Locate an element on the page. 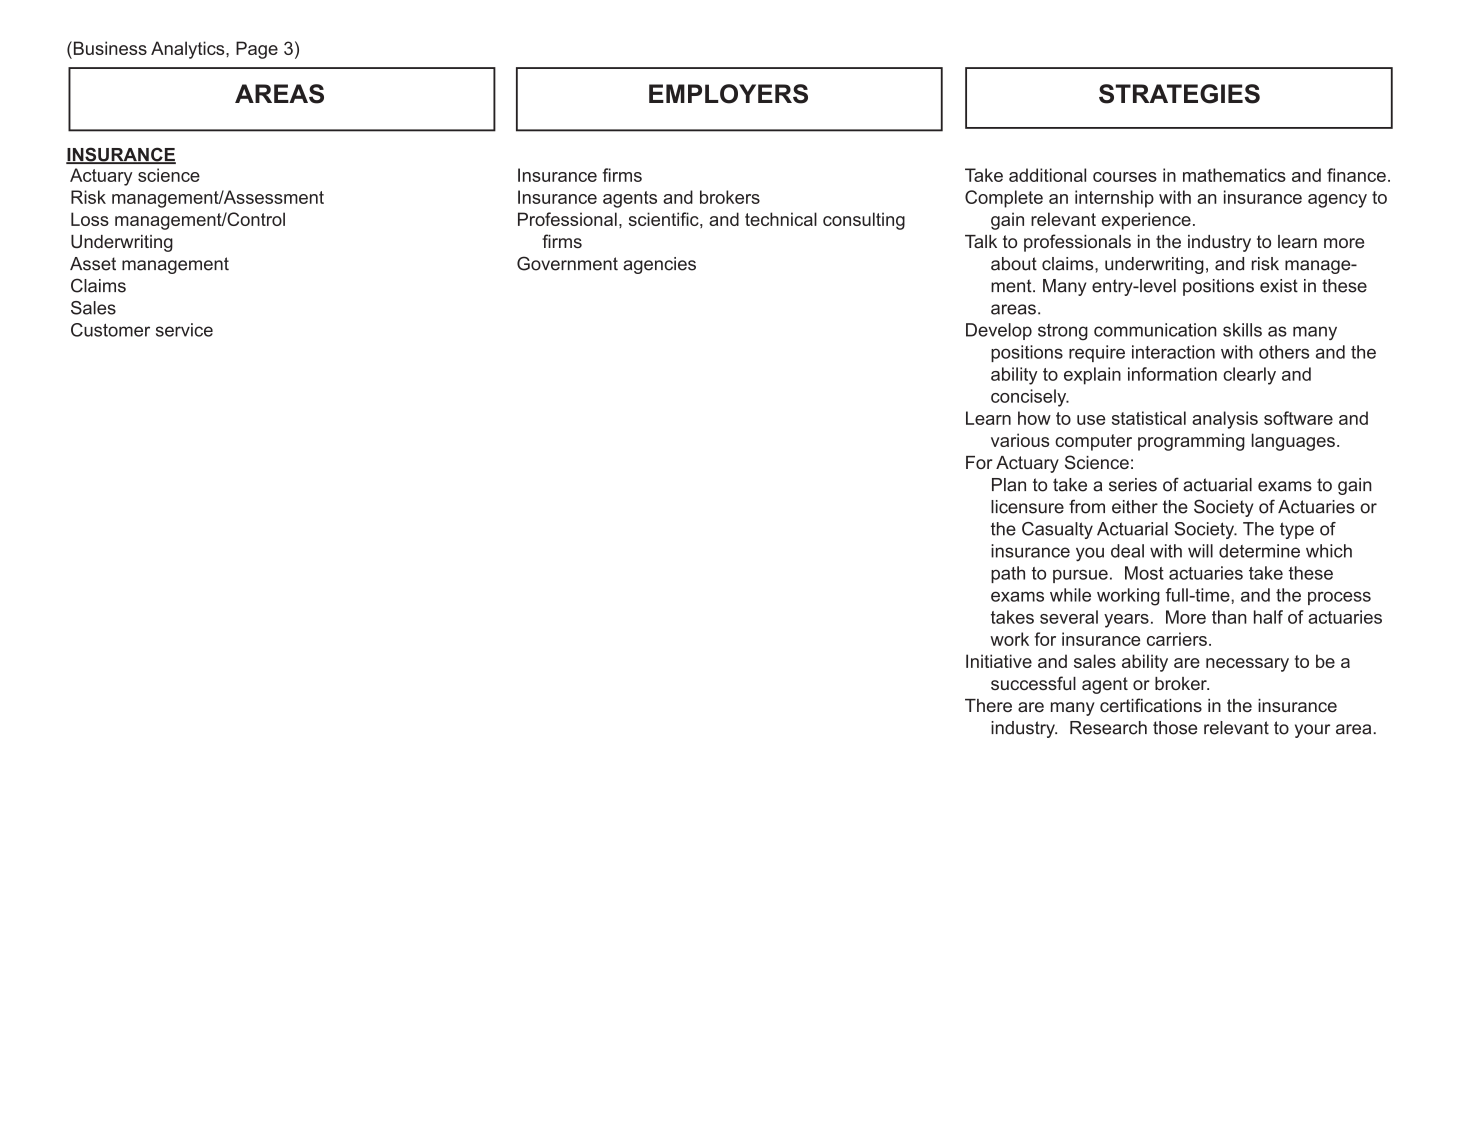 The height and width of the page is (1127, 1459). successful is located at coordinates (1033, 683).
